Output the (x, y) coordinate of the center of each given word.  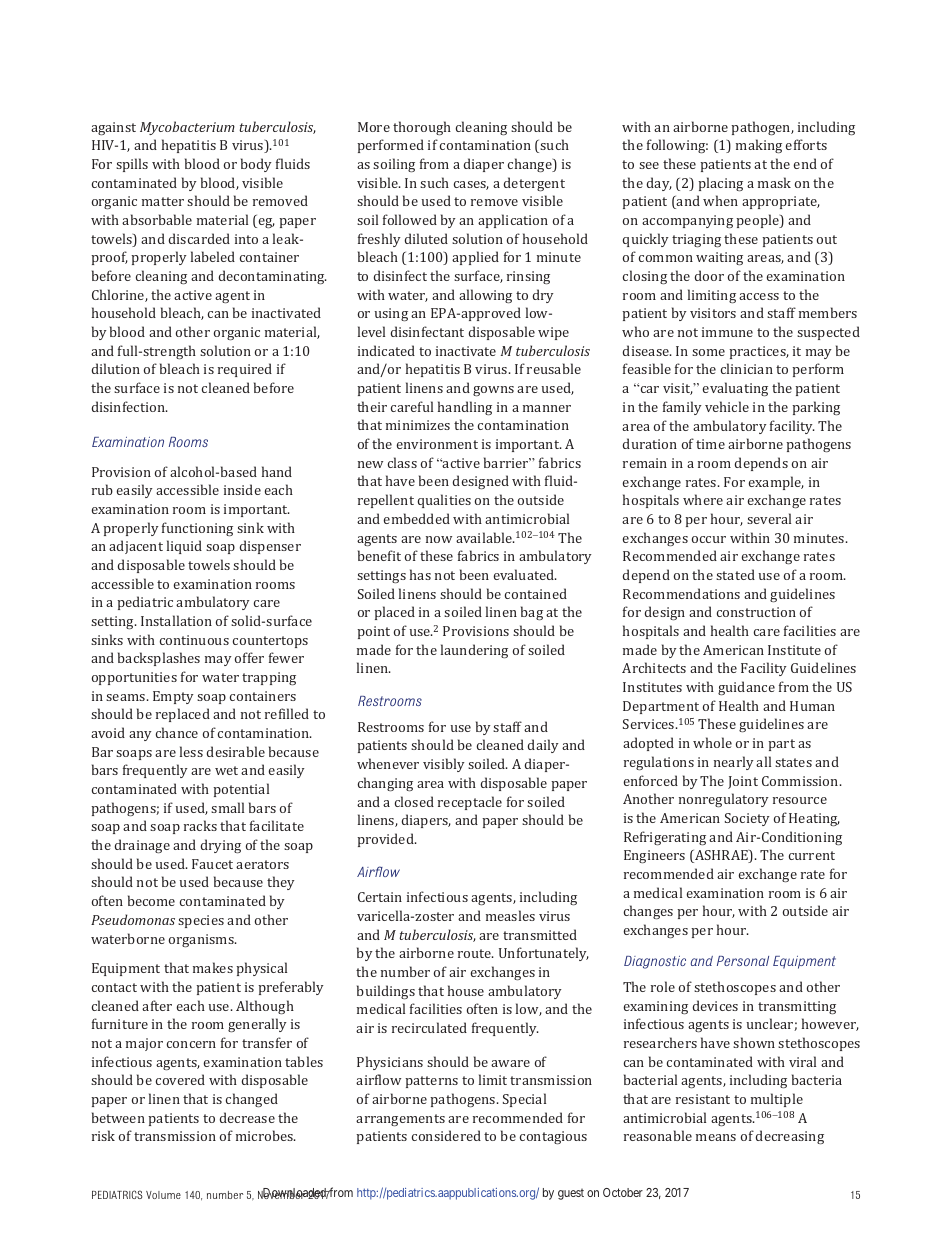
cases (471, 185)
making (759, 146)
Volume (163, 1195)
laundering (474, 651)
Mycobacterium (187, 128)
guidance (746, 688)
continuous (194, 640)
